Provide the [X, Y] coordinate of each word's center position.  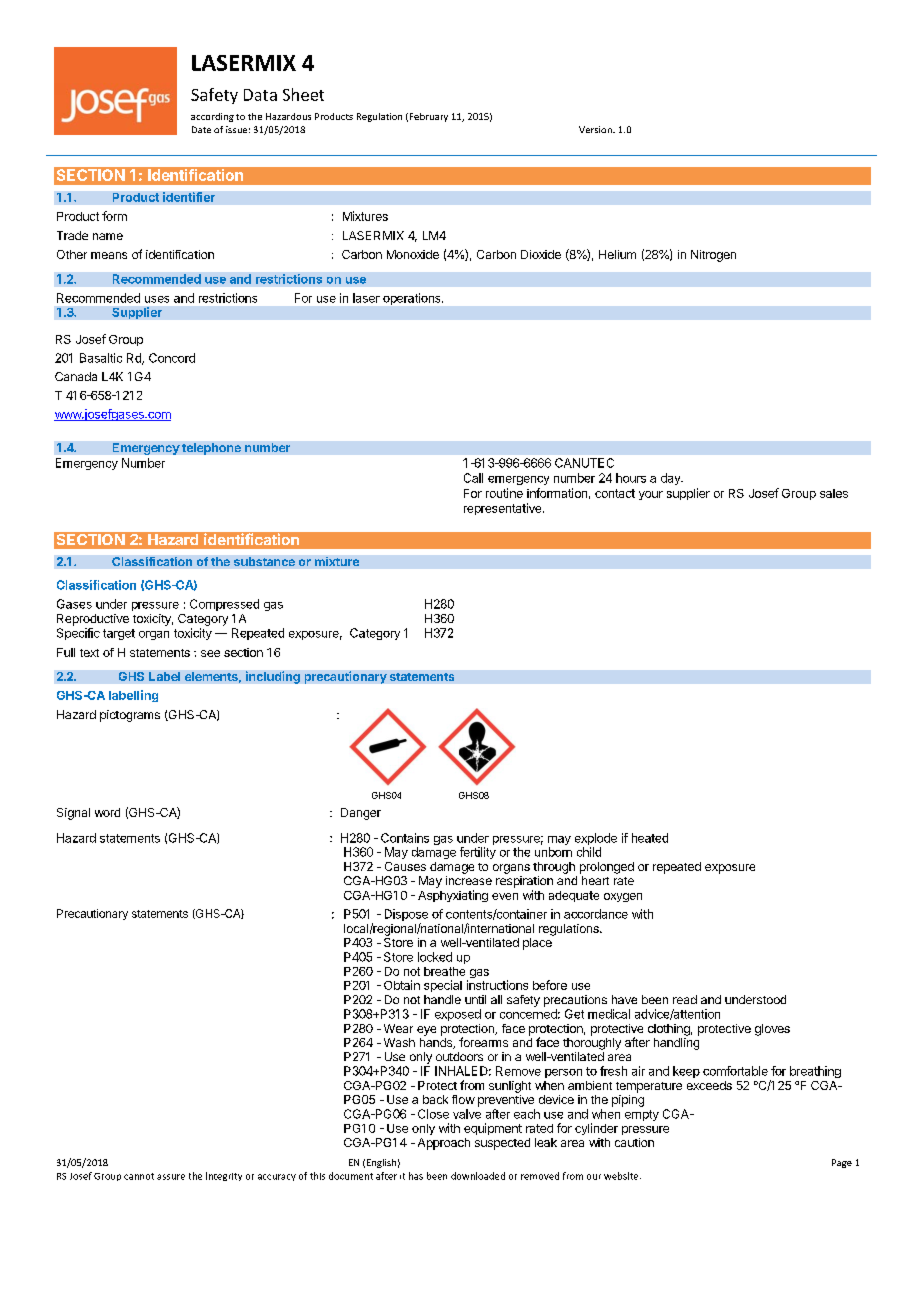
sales [834, 493]
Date [201, 129]
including [273, 677]
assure [171, 1177]
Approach [444, 1144]
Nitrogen [713, 256]
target [119, 634]
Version [596, 129]
